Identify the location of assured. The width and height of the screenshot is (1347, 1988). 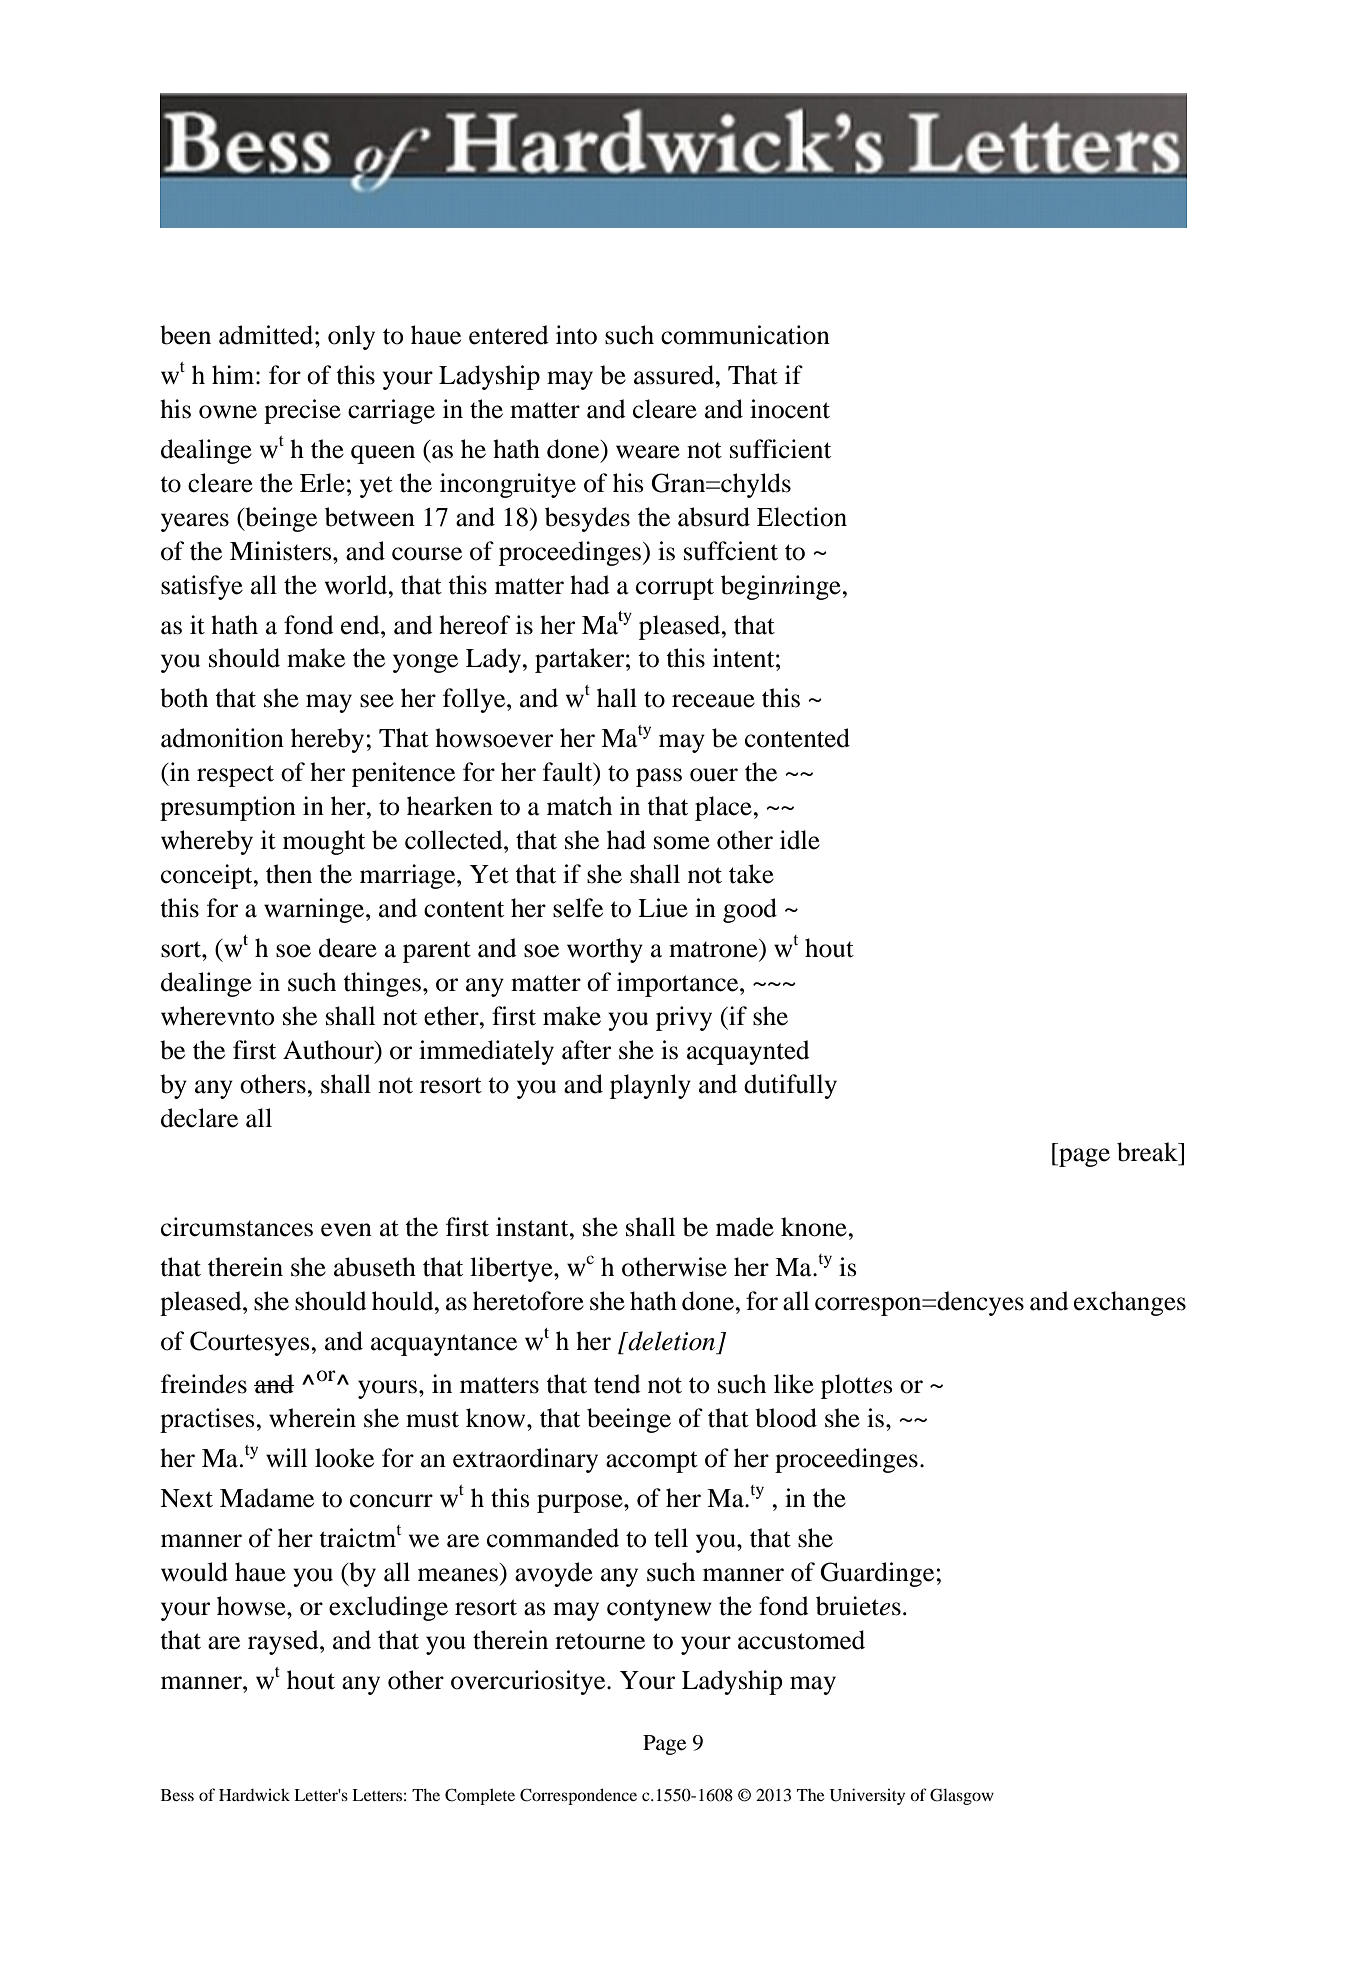
(675, 375).
